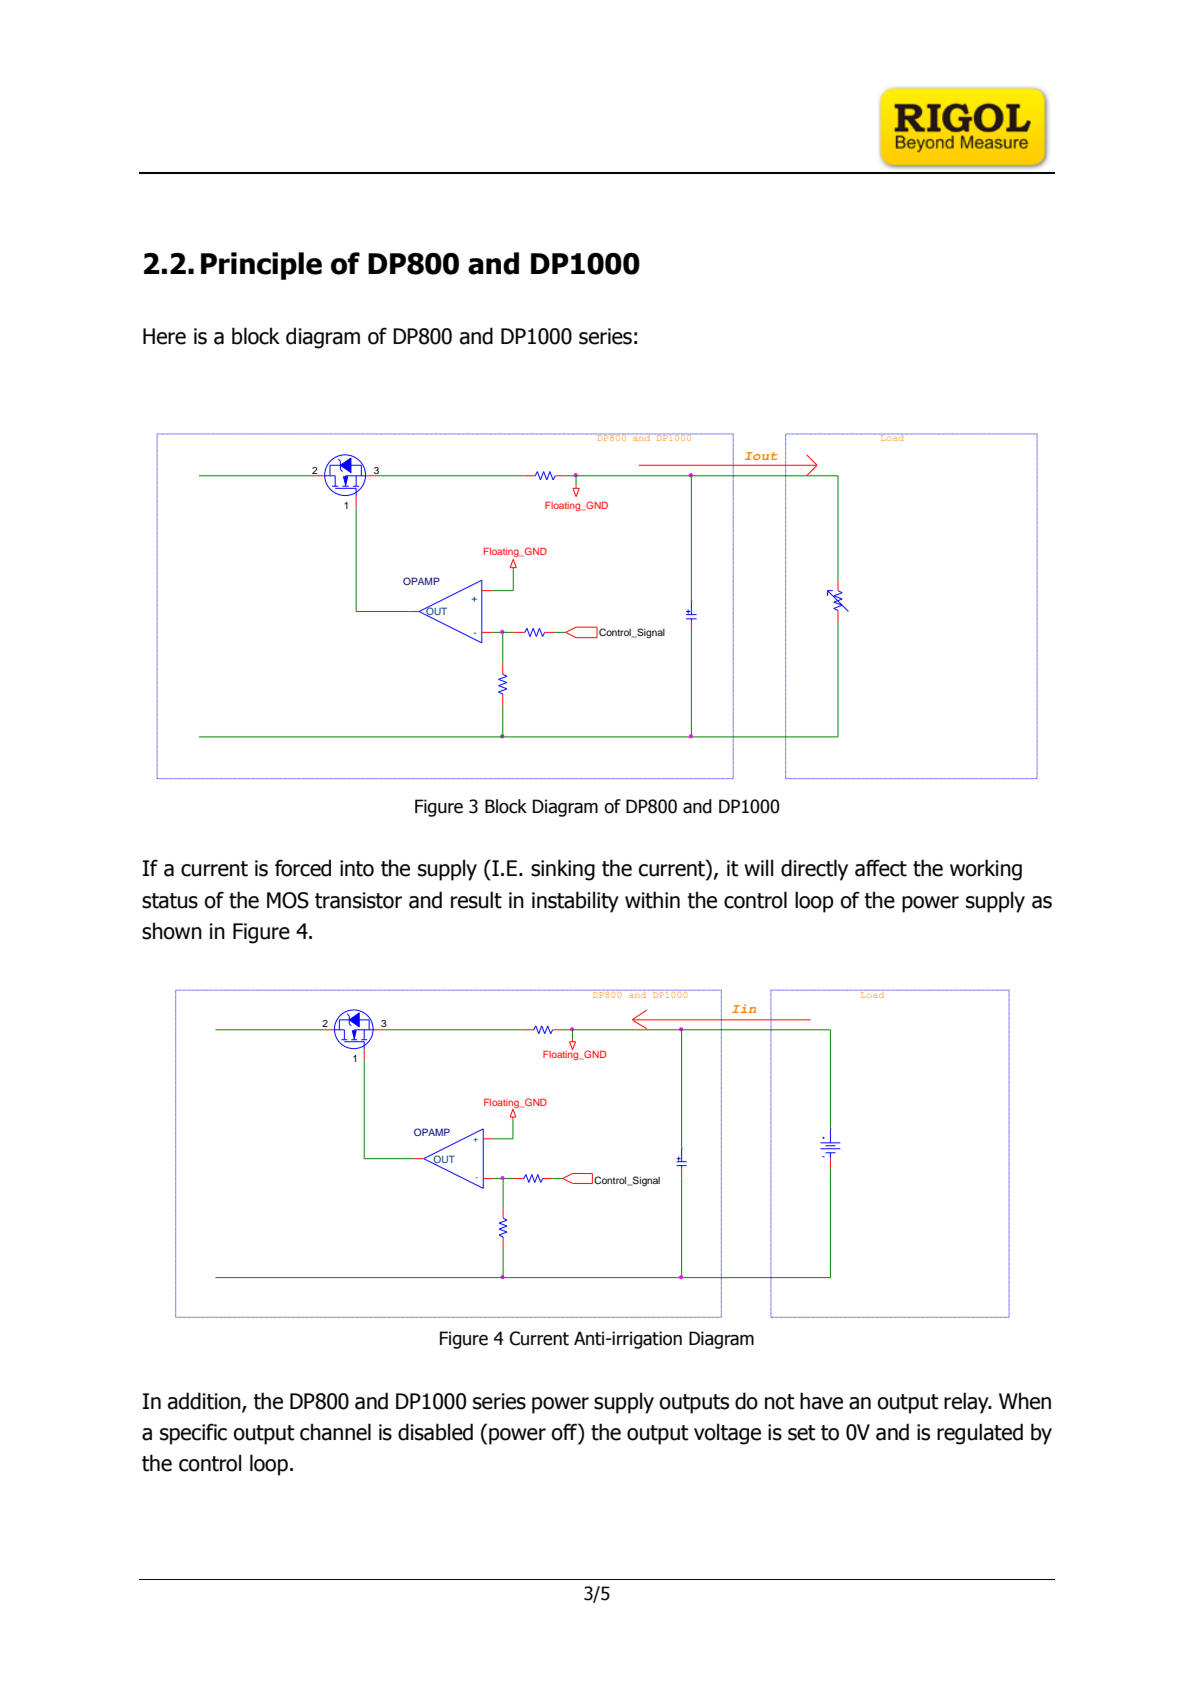 This document has width=1194, height=1689. What do you see at coordinates (967, 1403) in the document?
I see `relay` at bounding box center [967, 1403].
